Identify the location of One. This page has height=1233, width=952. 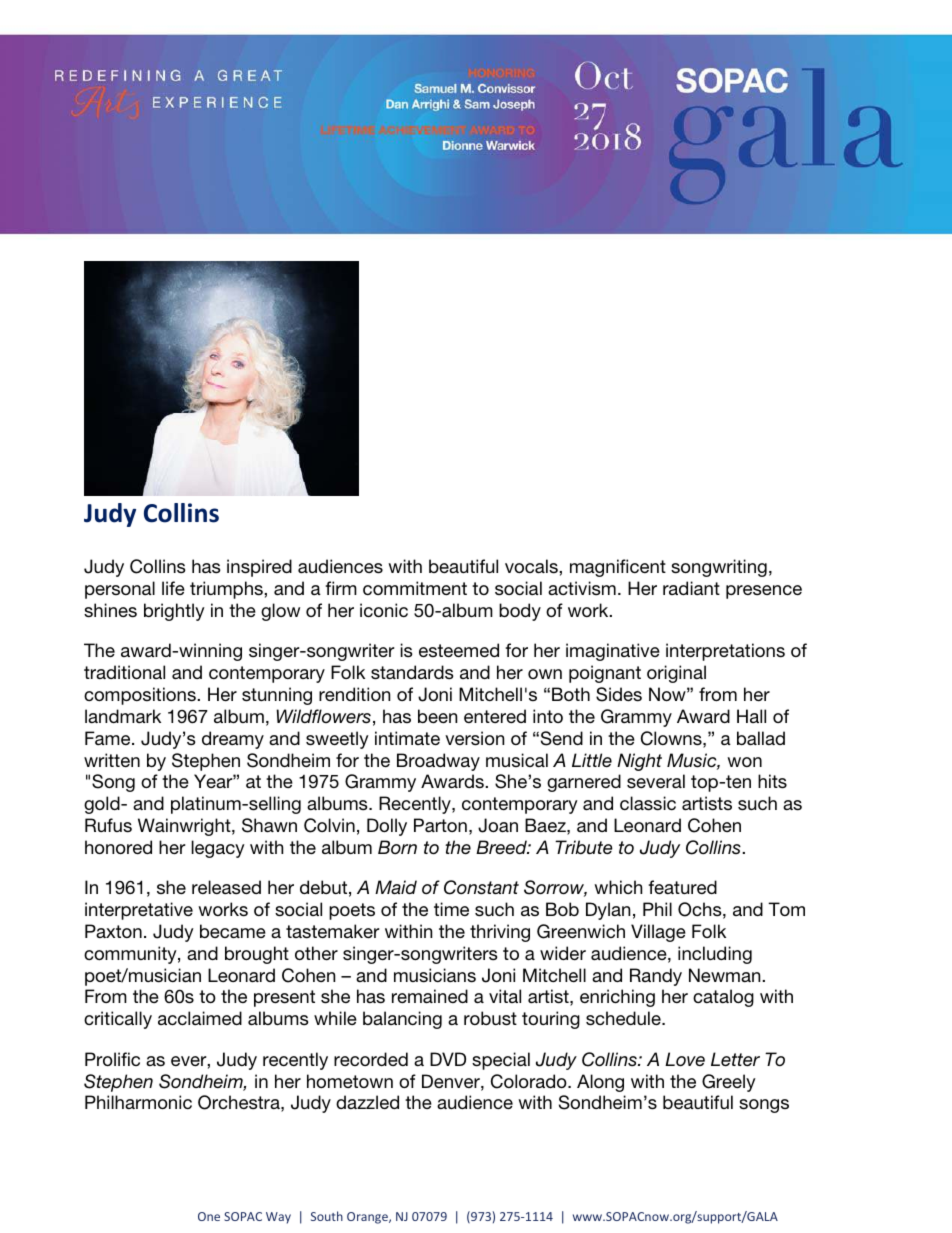
(209, 1216).
